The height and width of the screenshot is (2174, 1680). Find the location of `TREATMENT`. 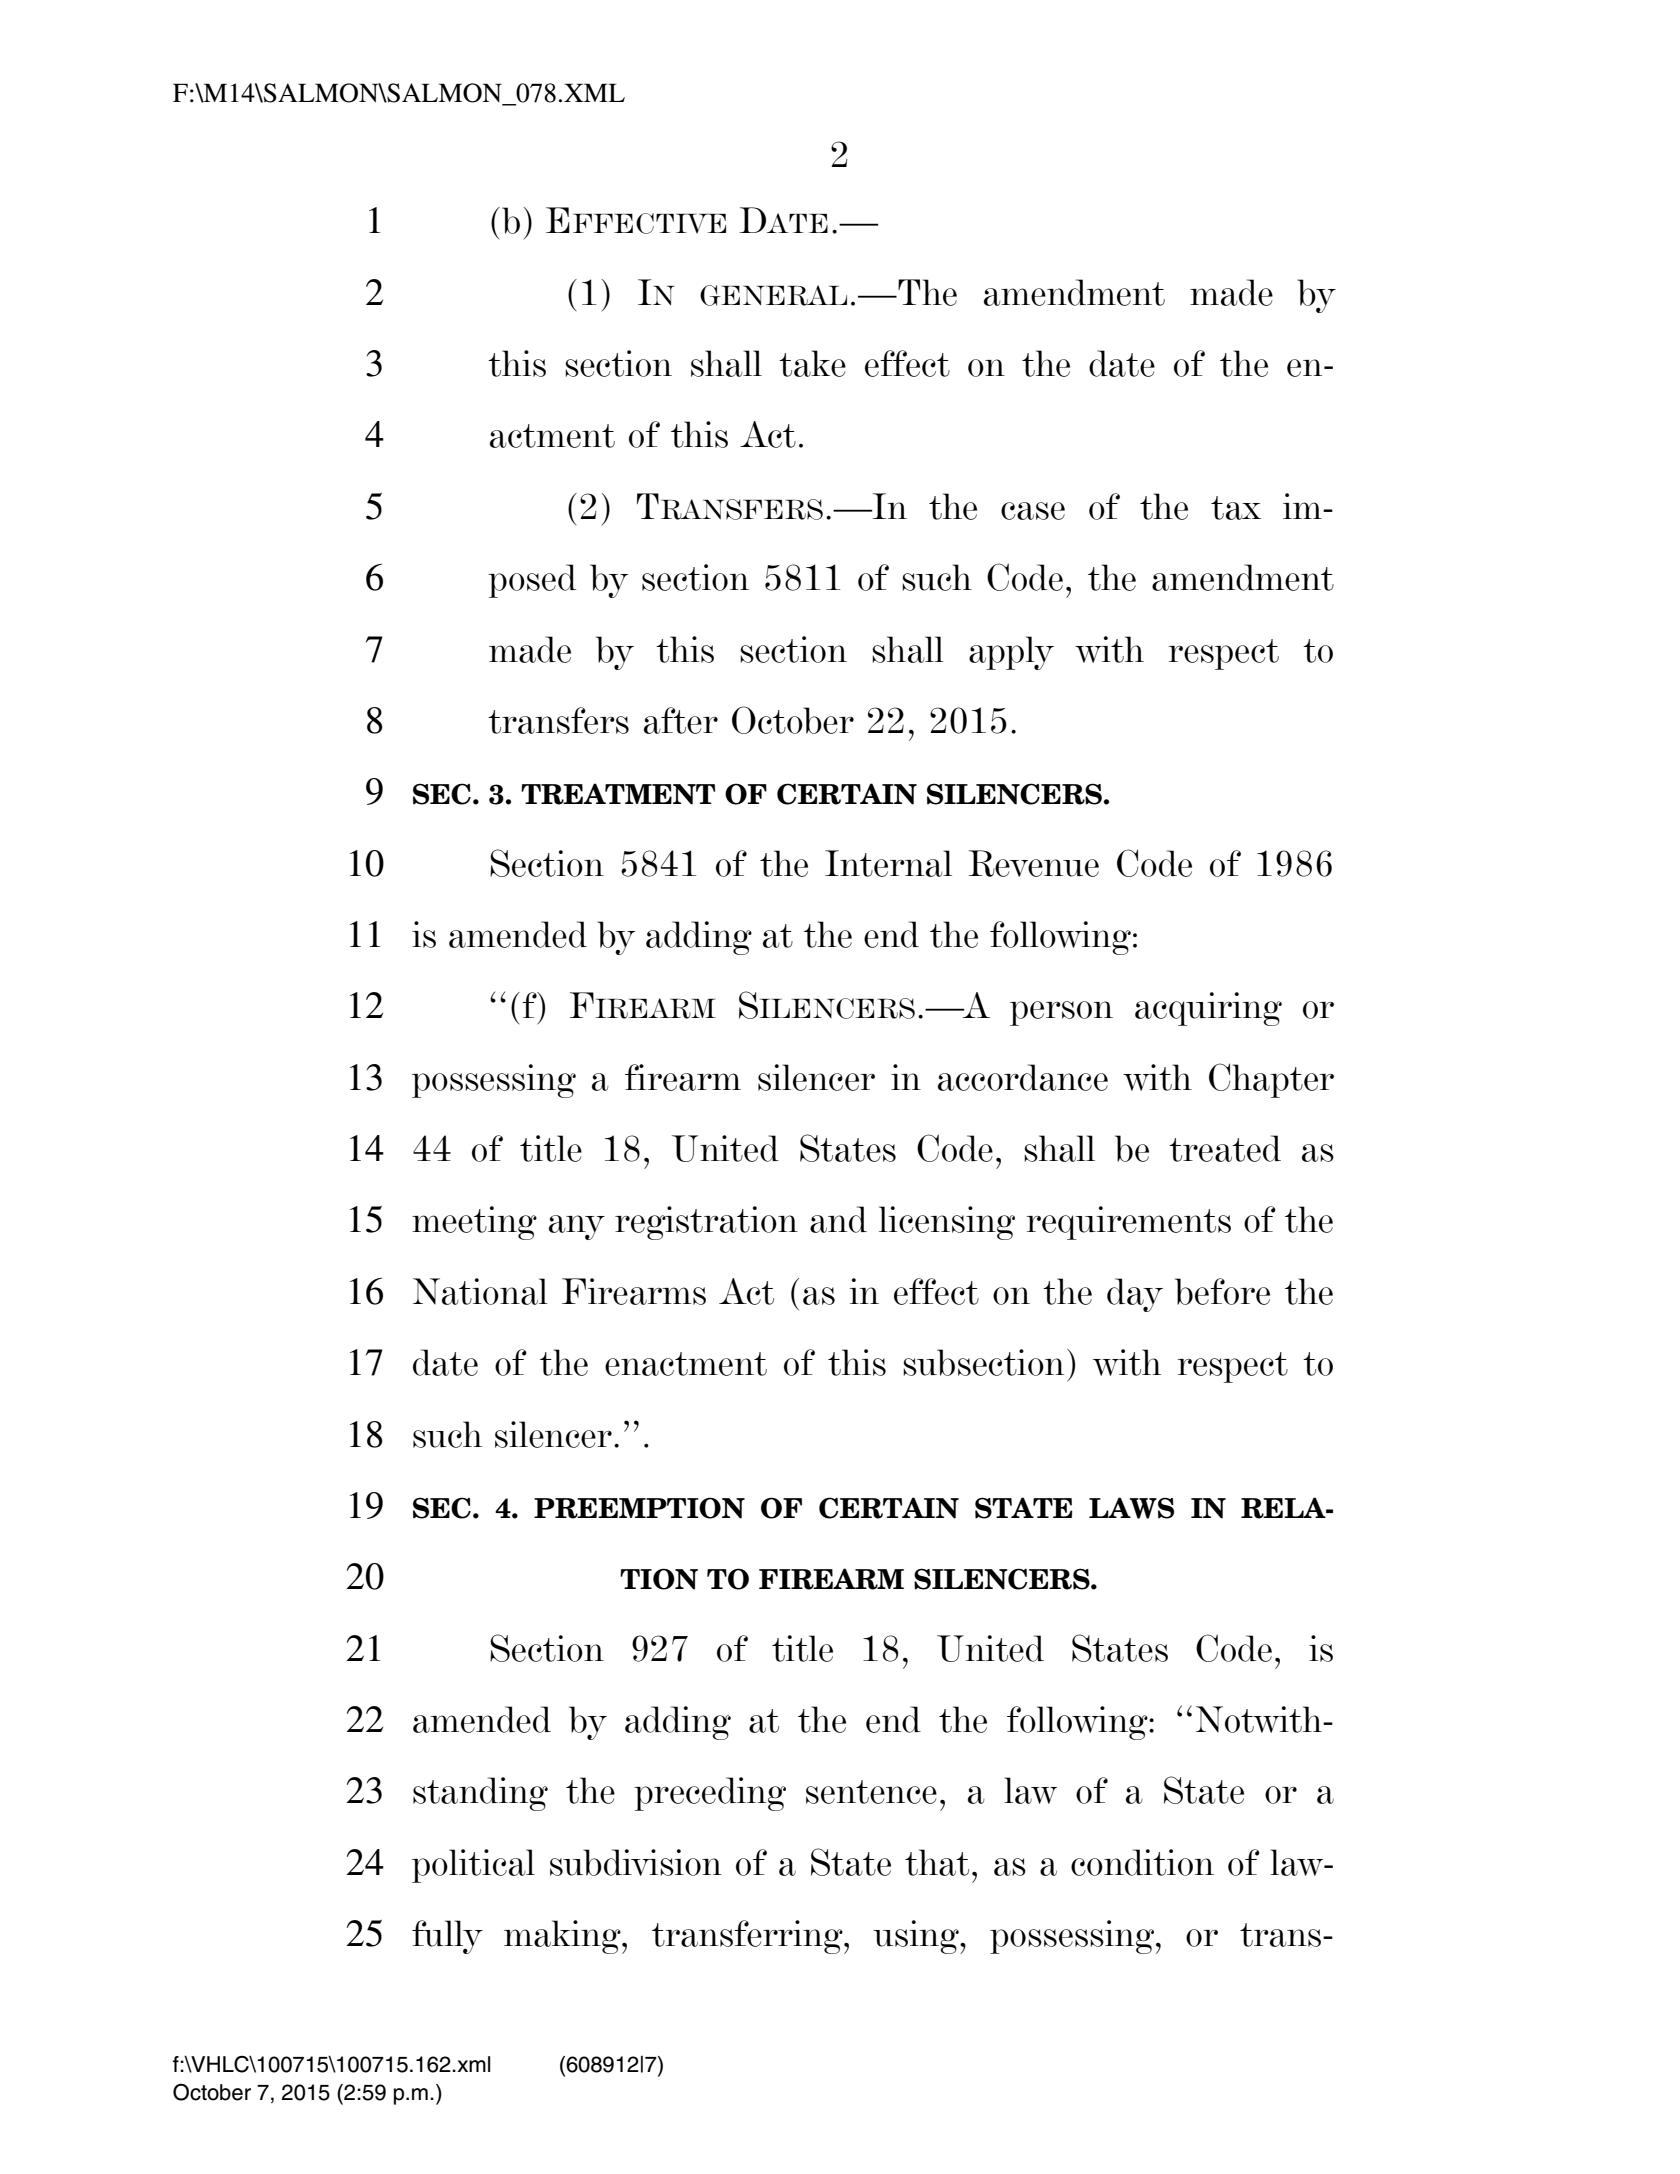

TREATMENT is located at coordinates (618, 794).
